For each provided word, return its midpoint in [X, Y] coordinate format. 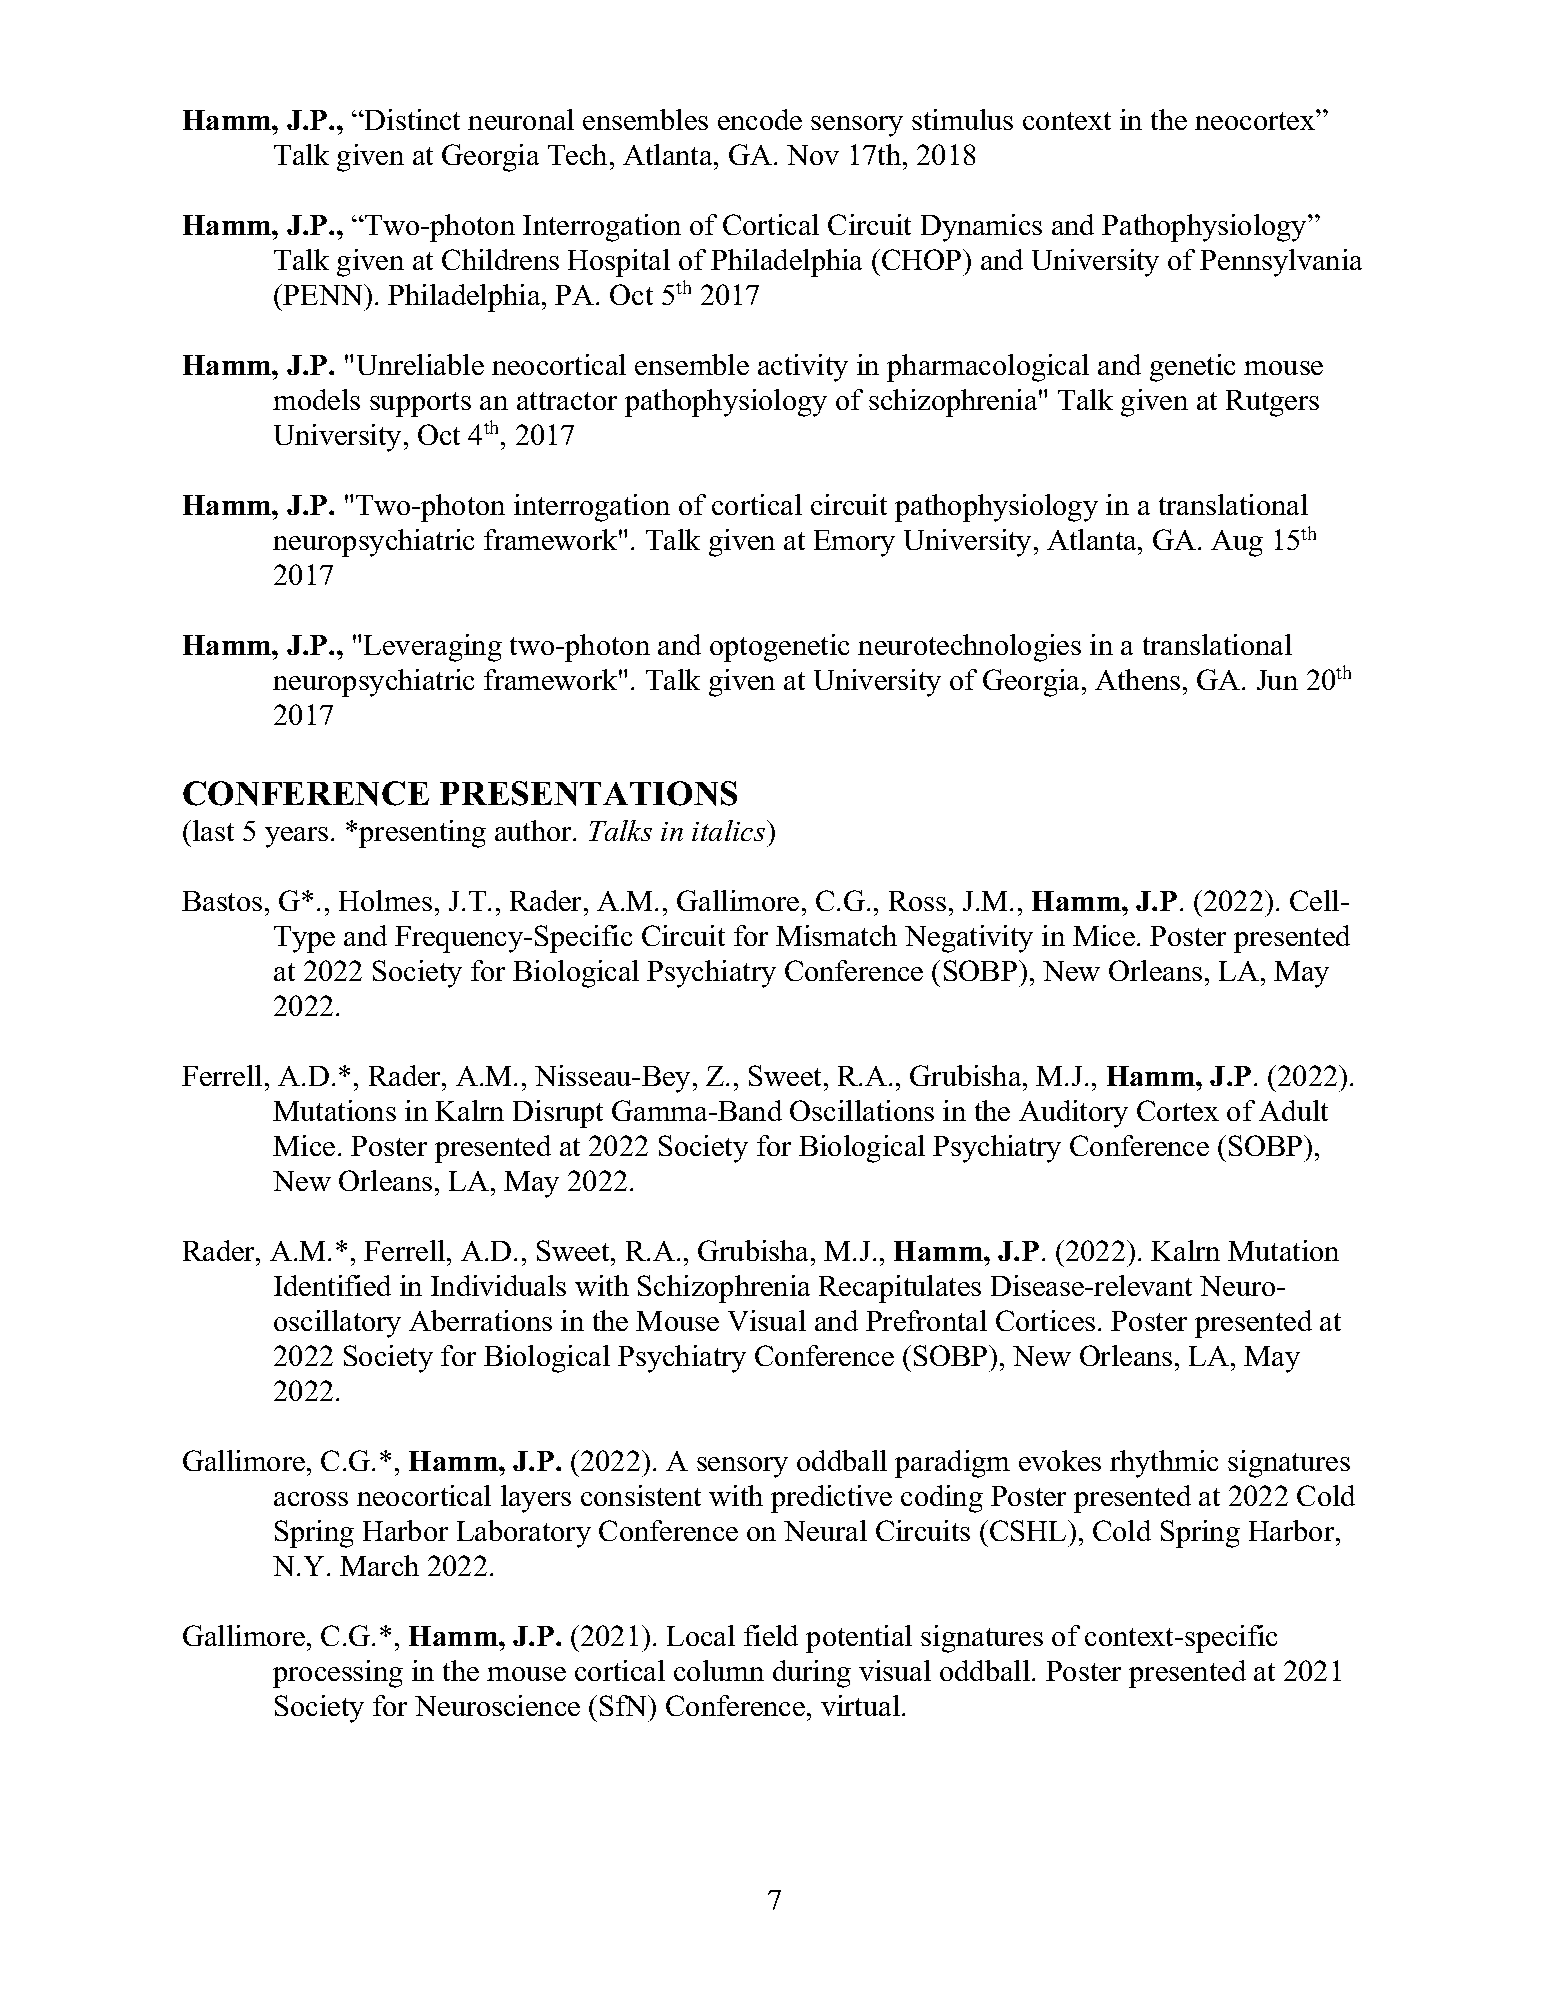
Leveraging [433, 648]
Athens [1137, 679]
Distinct [411, 119]
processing [338, 1674]
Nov [813, 155]
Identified [332, 1285]
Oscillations [862, 1110]
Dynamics [981, 228]
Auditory [1073, 1114]
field [771, 1635]
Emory [854, 543]
